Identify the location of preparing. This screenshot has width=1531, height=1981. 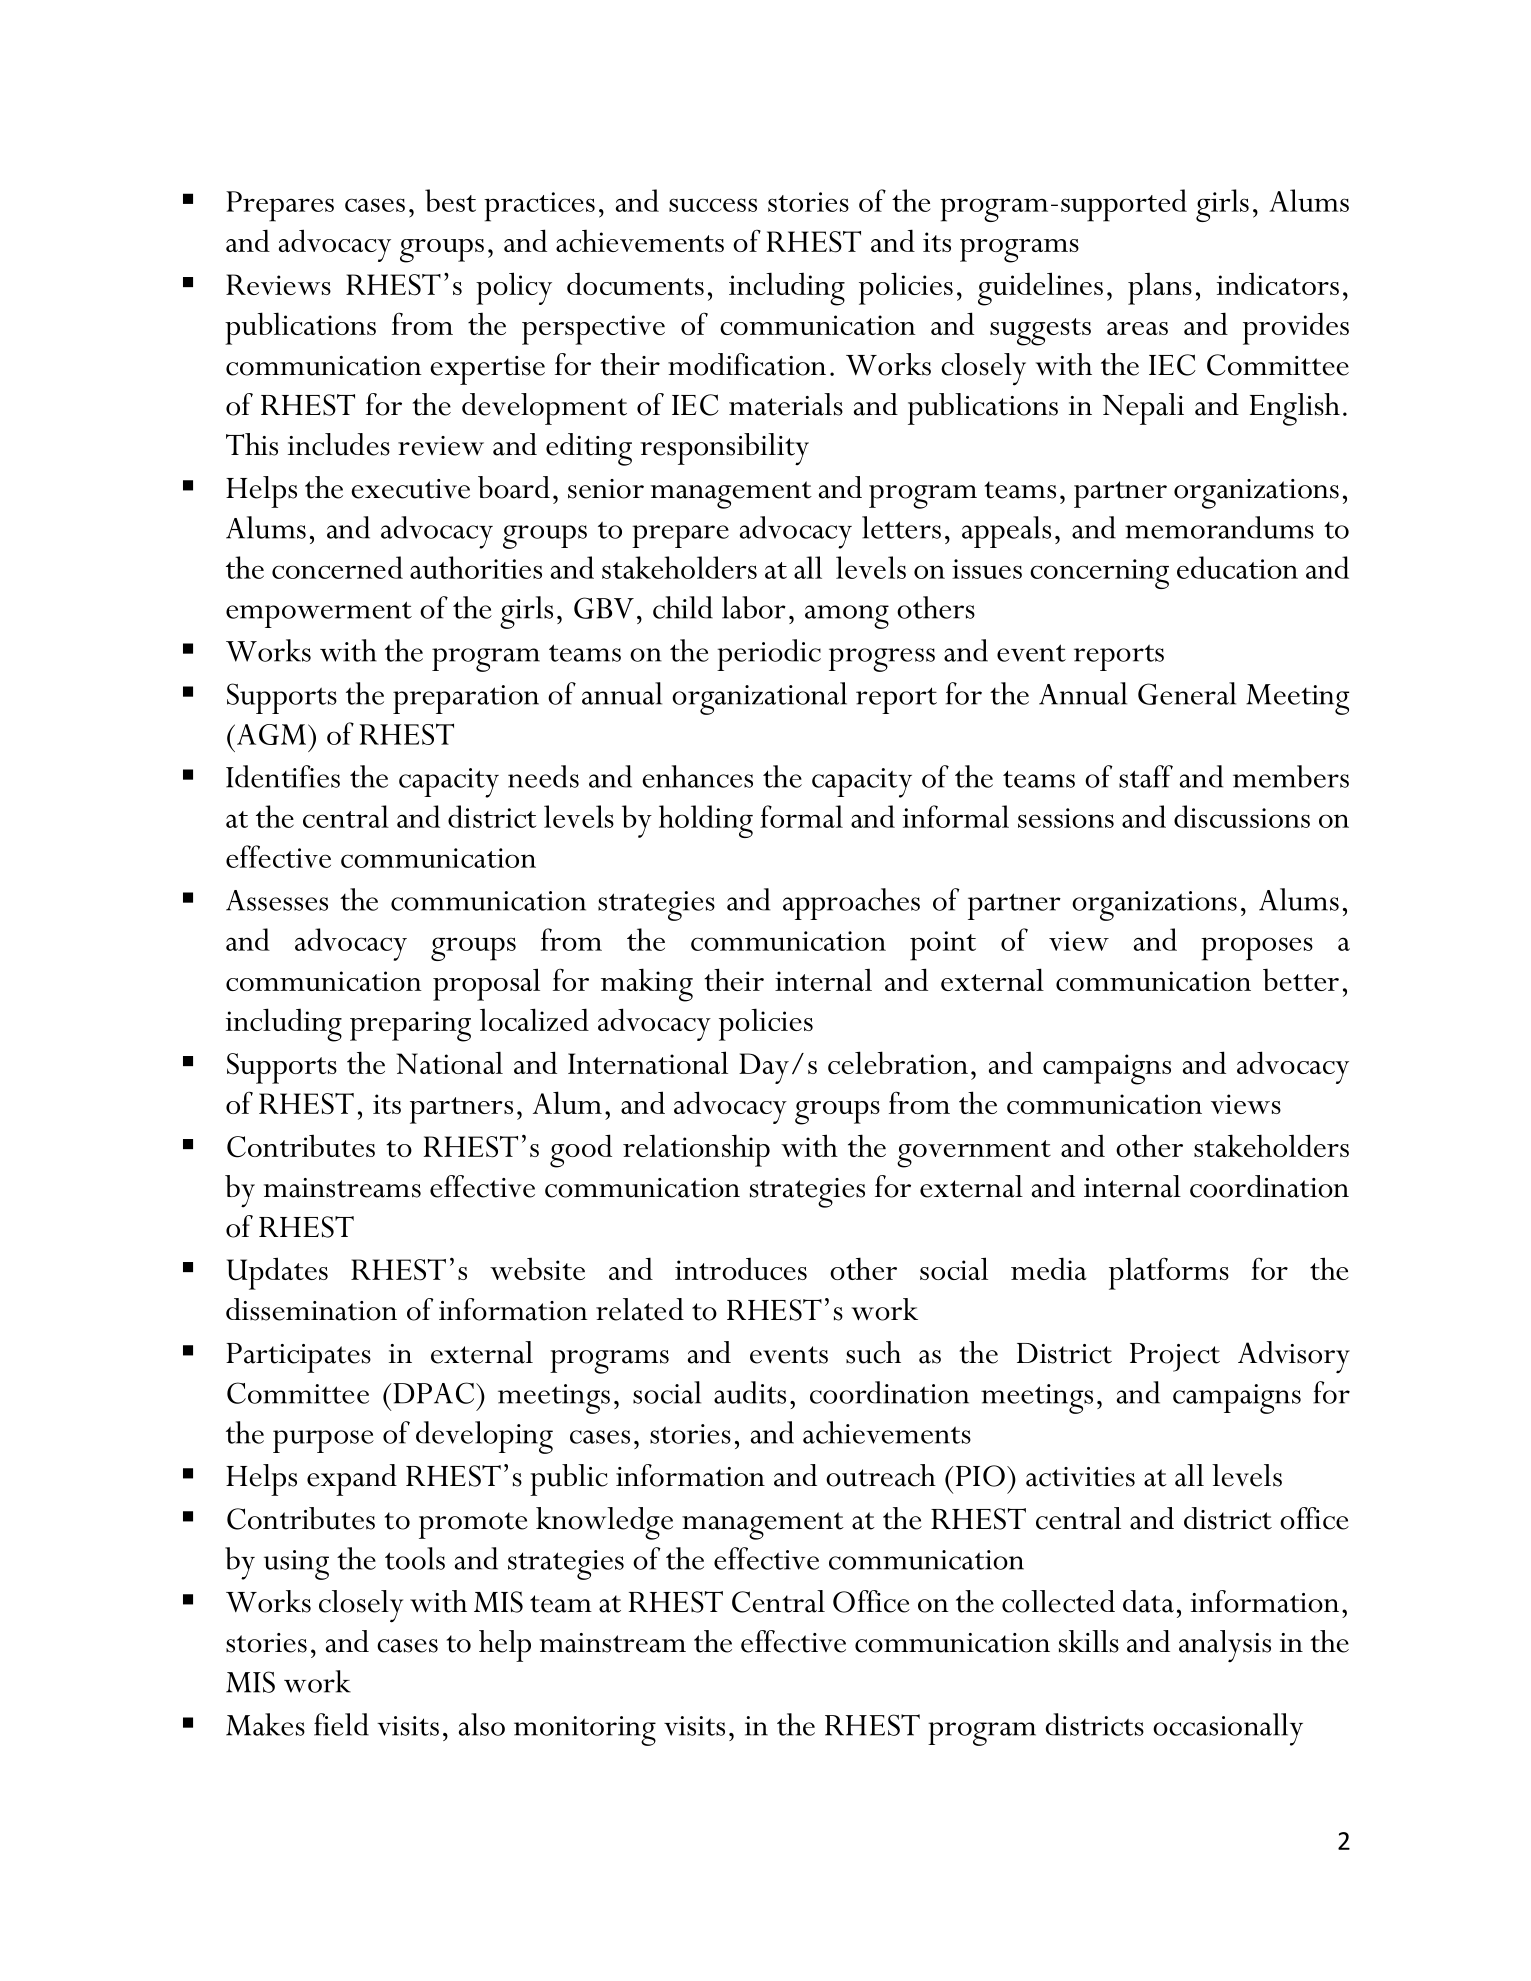
(410, 1026).
